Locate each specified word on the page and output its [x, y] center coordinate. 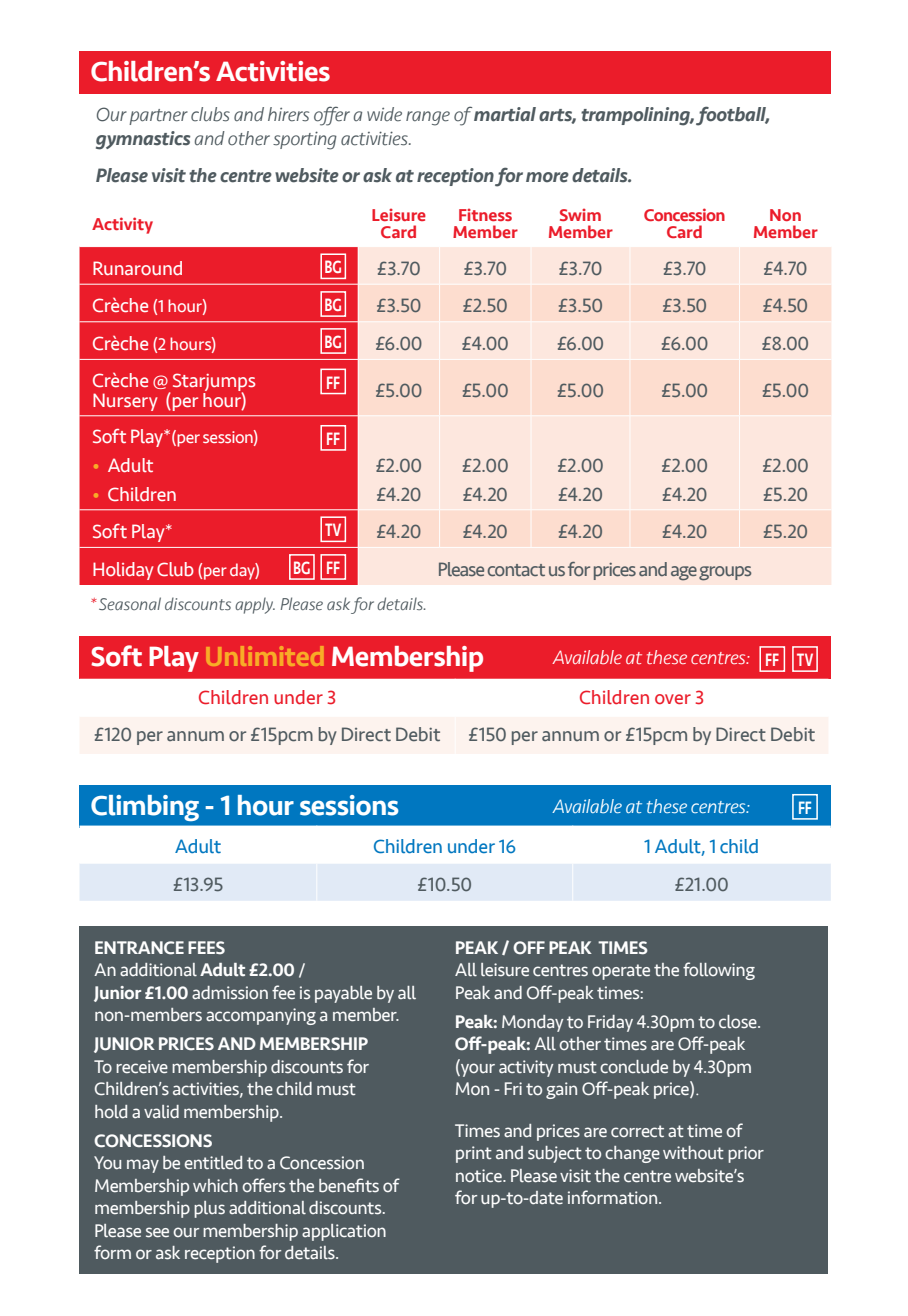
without [693, 1152]
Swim [580, 214]
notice [480, 1176]
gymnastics [143, 140]
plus [209, 1209]
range [428, 118]
